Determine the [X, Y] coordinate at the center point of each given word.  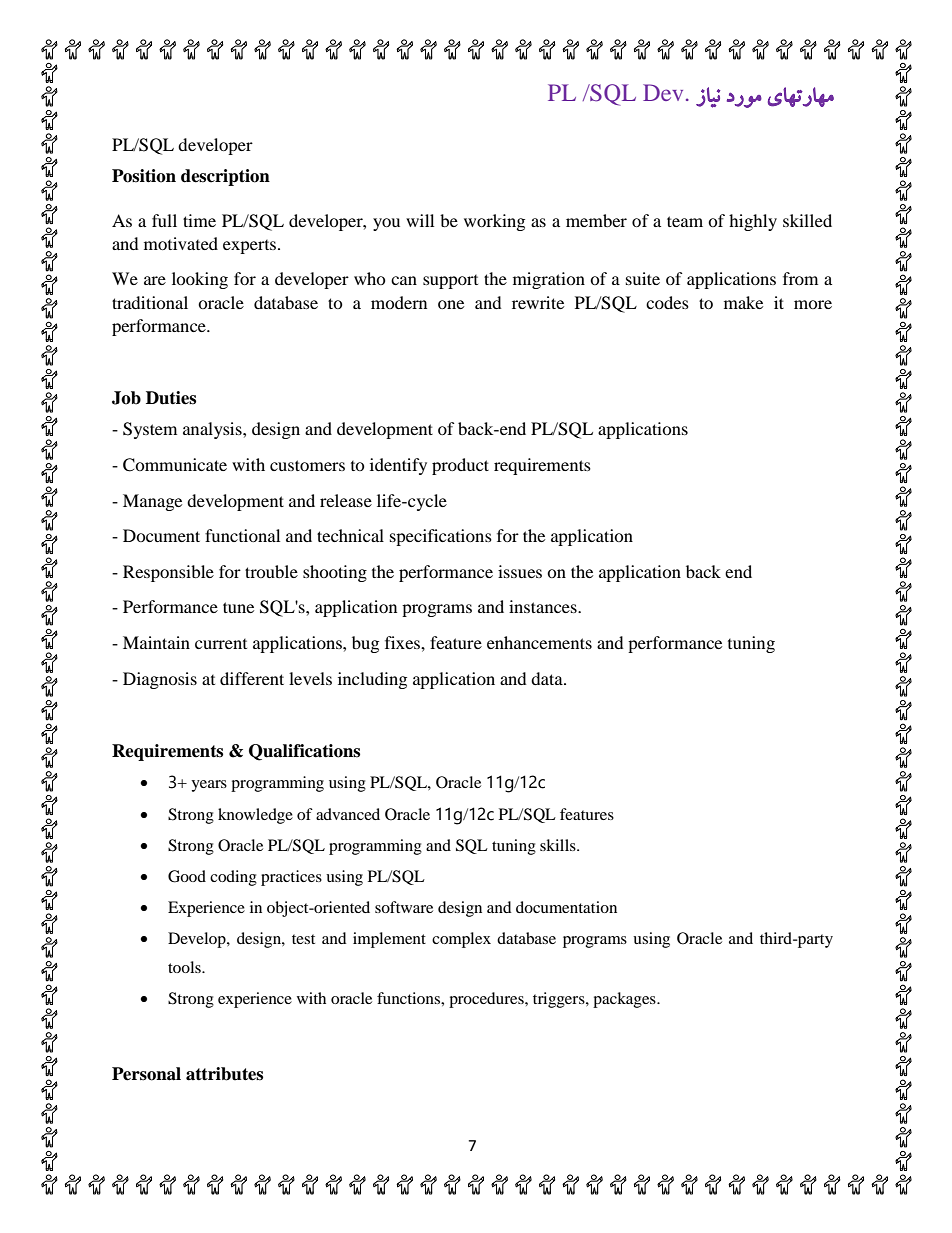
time [199, 220]
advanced [348, 814]
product [460, 466]
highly [753, 222]
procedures [487, 1000]
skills [559, 845]
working [494, 222]
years [209, 786]
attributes [224, 1074]
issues [520, 571]
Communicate [175, 465]
